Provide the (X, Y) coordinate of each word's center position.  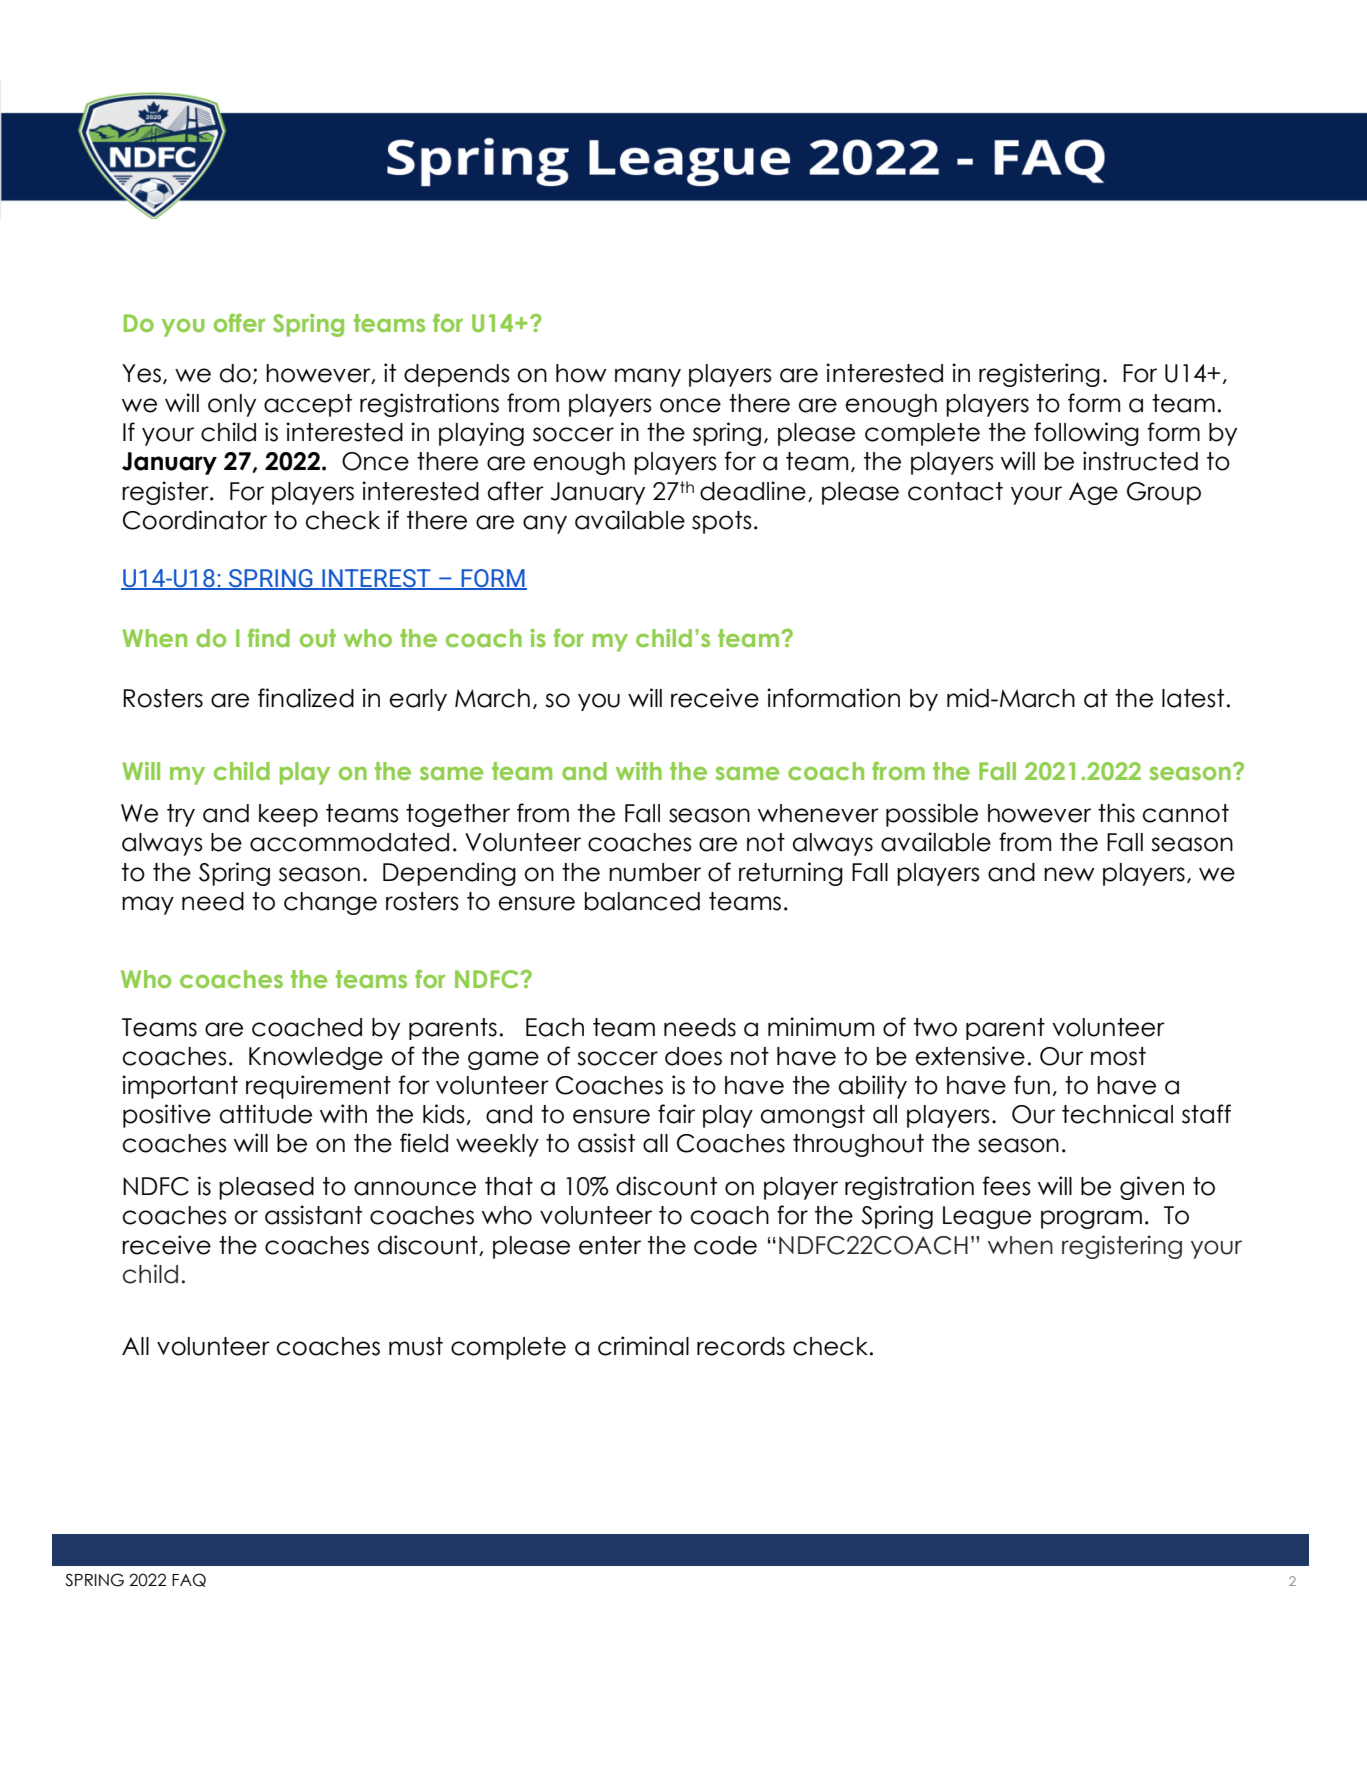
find (269, 638)
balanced (642, 901)
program (1091, 1219)
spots (722, 522)
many (648, 377)
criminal (643, 1346)
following (1086, 434)
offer (239, 323)
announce (415, 1188)
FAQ (189, 1580)
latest (1193, 698)
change (330, 903)
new (1069, 874)
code (725, 1245)
